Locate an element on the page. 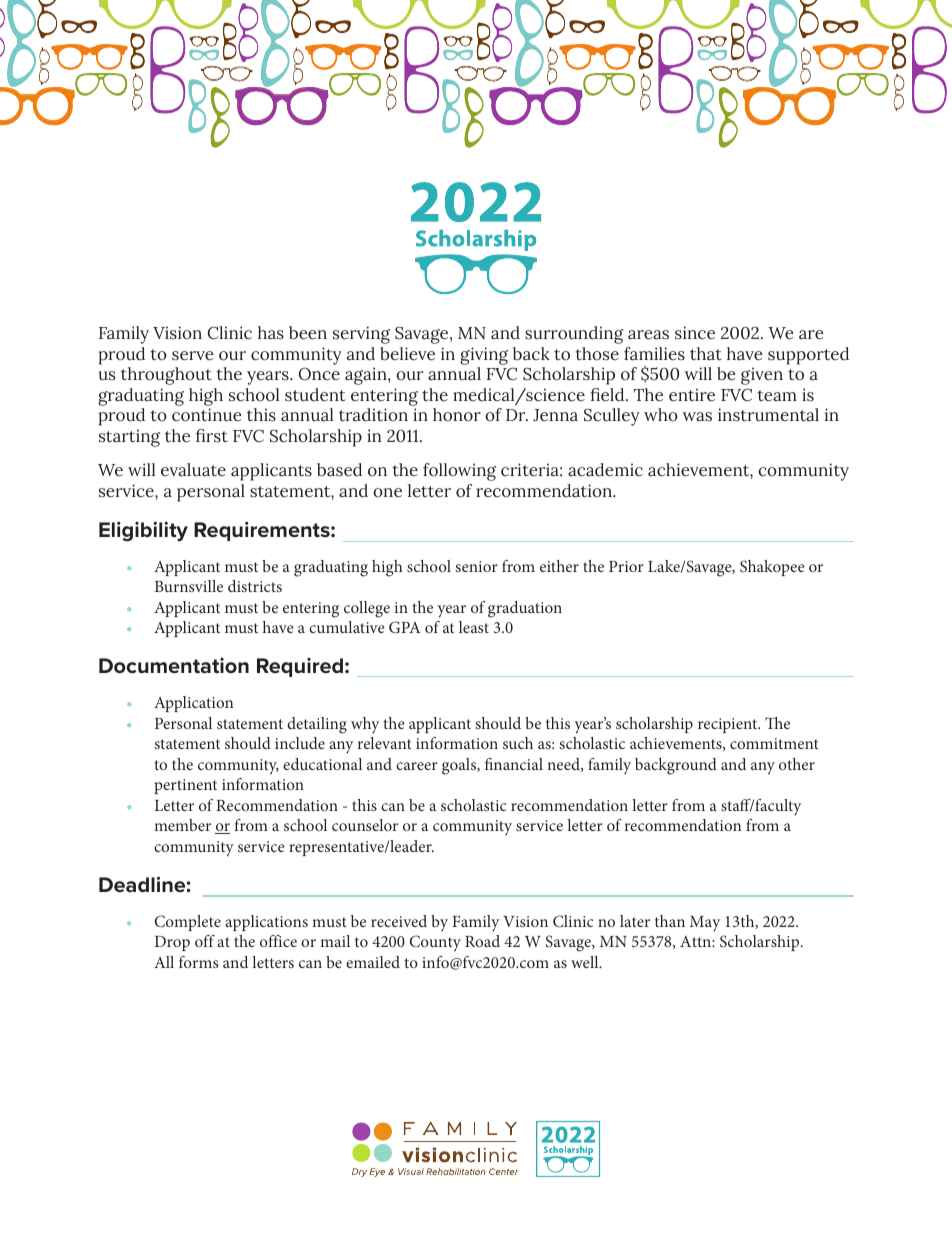 The height and width of the image is (1233, 952). Prior is located at coordinates (626, 566).
